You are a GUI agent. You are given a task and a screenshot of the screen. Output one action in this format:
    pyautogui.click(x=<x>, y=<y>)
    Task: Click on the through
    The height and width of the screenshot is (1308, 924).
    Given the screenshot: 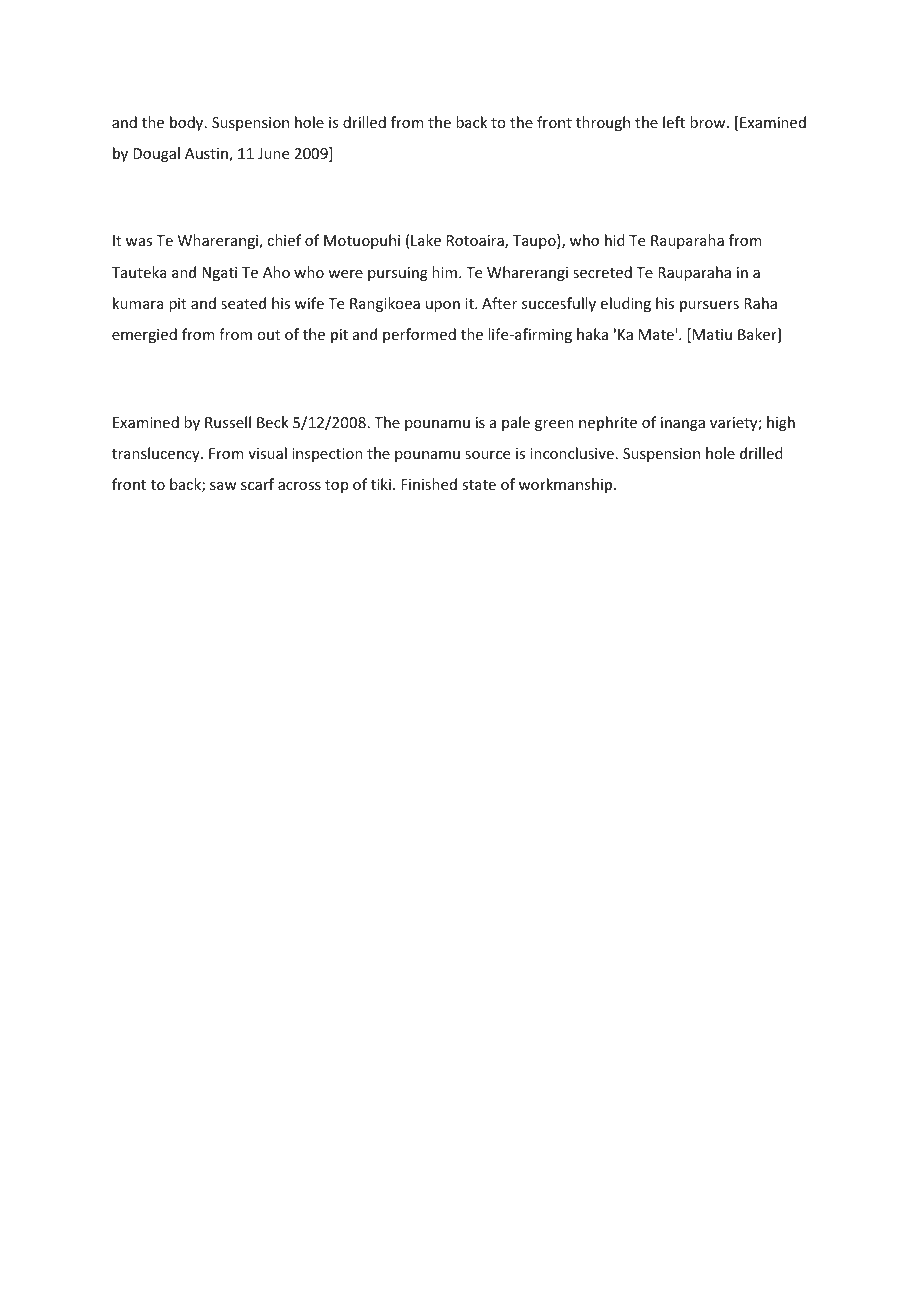 What is the action you would take?
    pyautogui.click(x=603, y=123)
